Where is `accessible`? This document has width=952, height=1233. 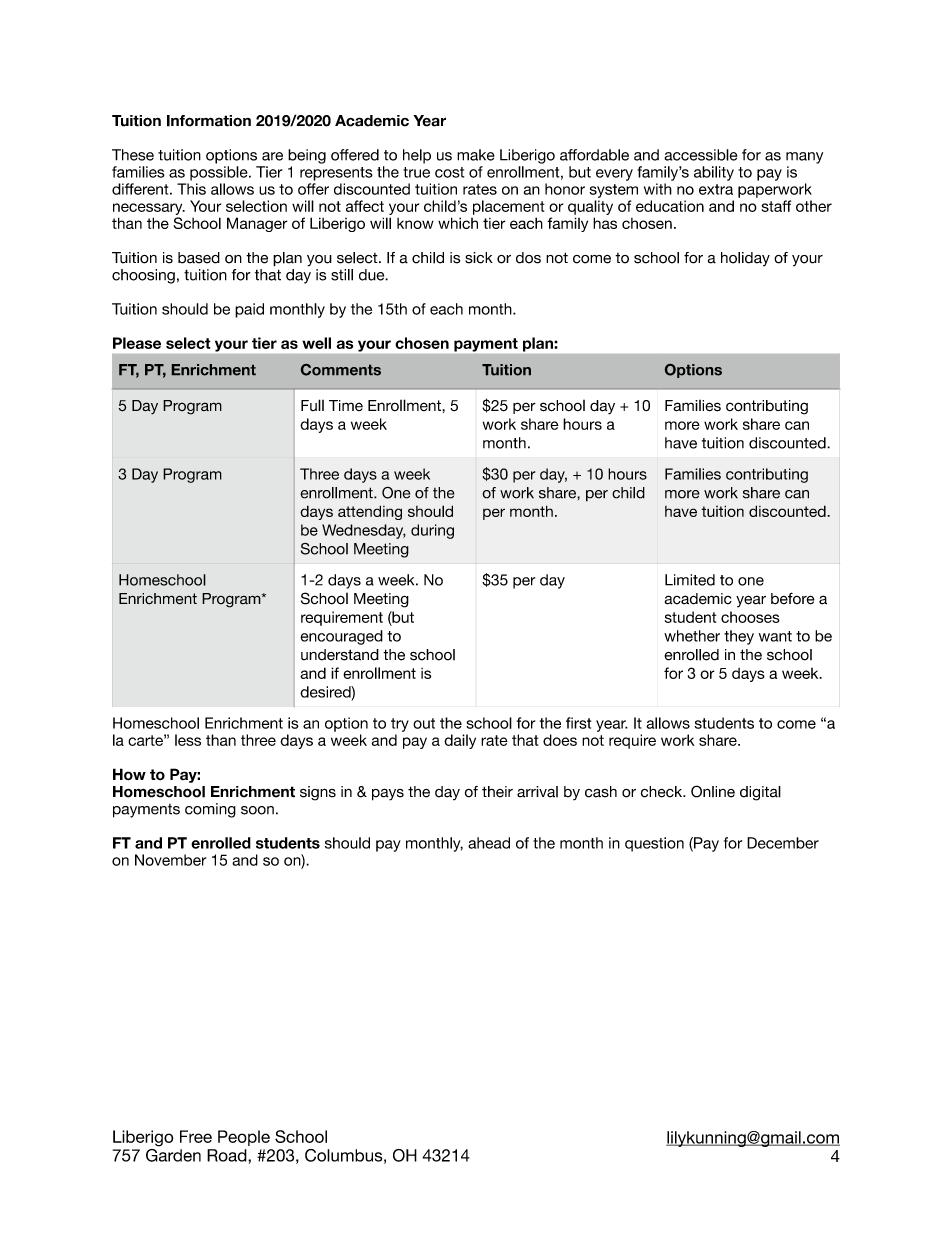 accessible is located at coordinates (700, 155).
